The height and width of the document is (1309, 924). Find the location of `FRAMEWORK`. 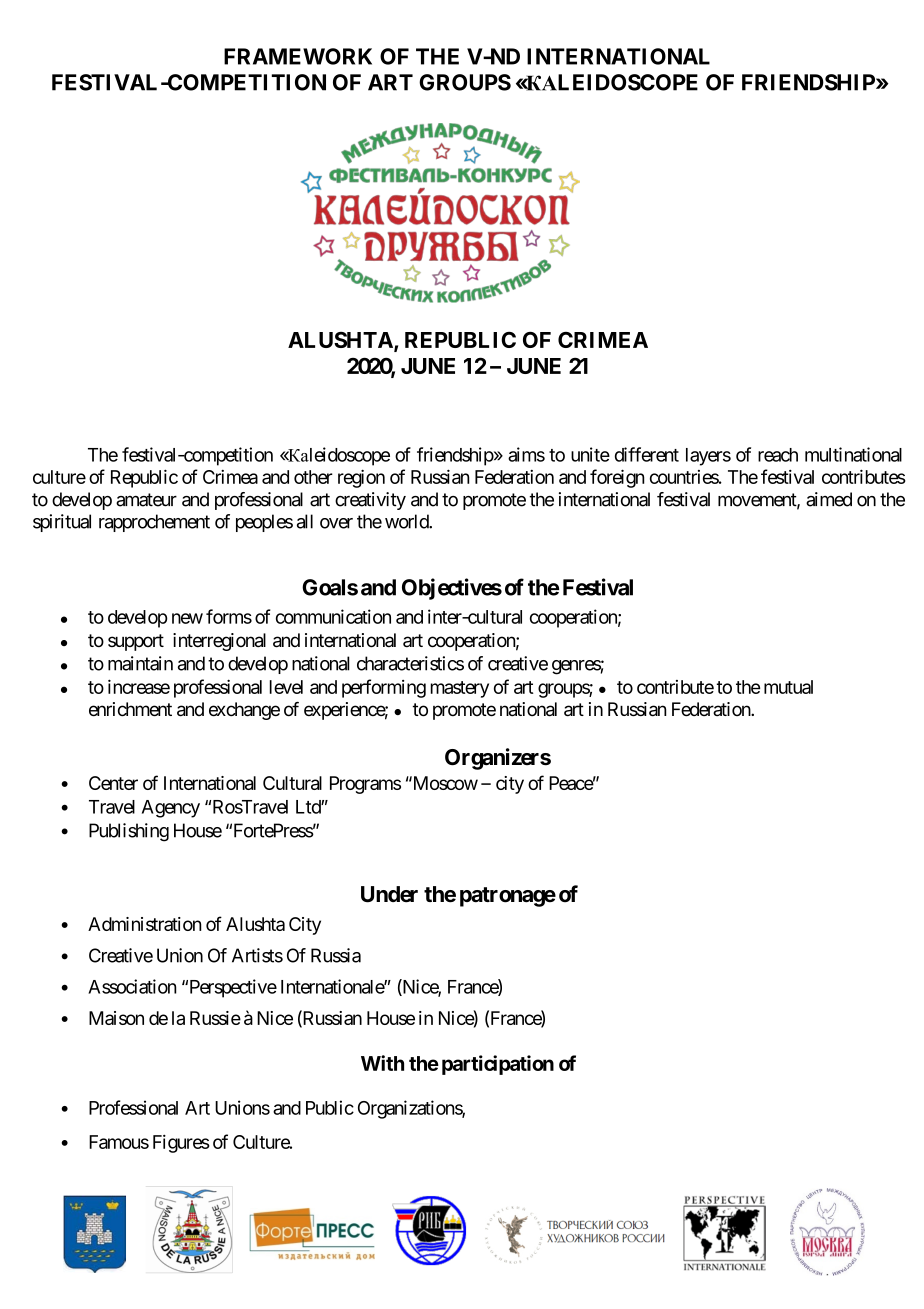

FRAMEWORK is located at coordinates (298, 56).
